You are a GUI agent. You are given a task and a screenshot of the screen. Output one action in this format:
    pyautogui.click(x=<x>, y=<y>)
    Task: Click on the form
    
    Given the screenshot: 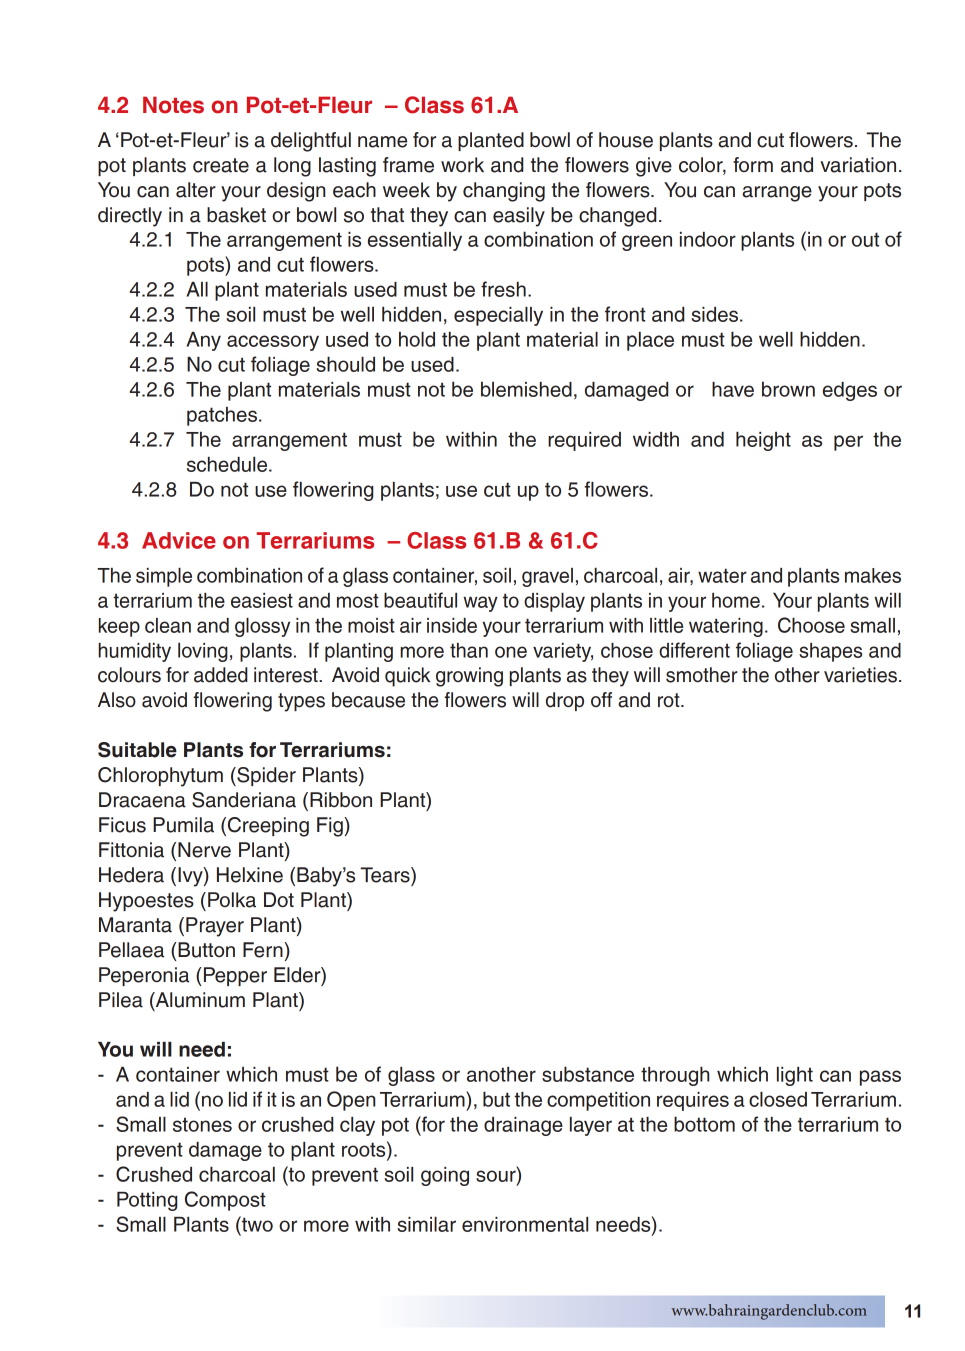 What is the action you would take?
    pyautogui.click(x=753, y=164)
